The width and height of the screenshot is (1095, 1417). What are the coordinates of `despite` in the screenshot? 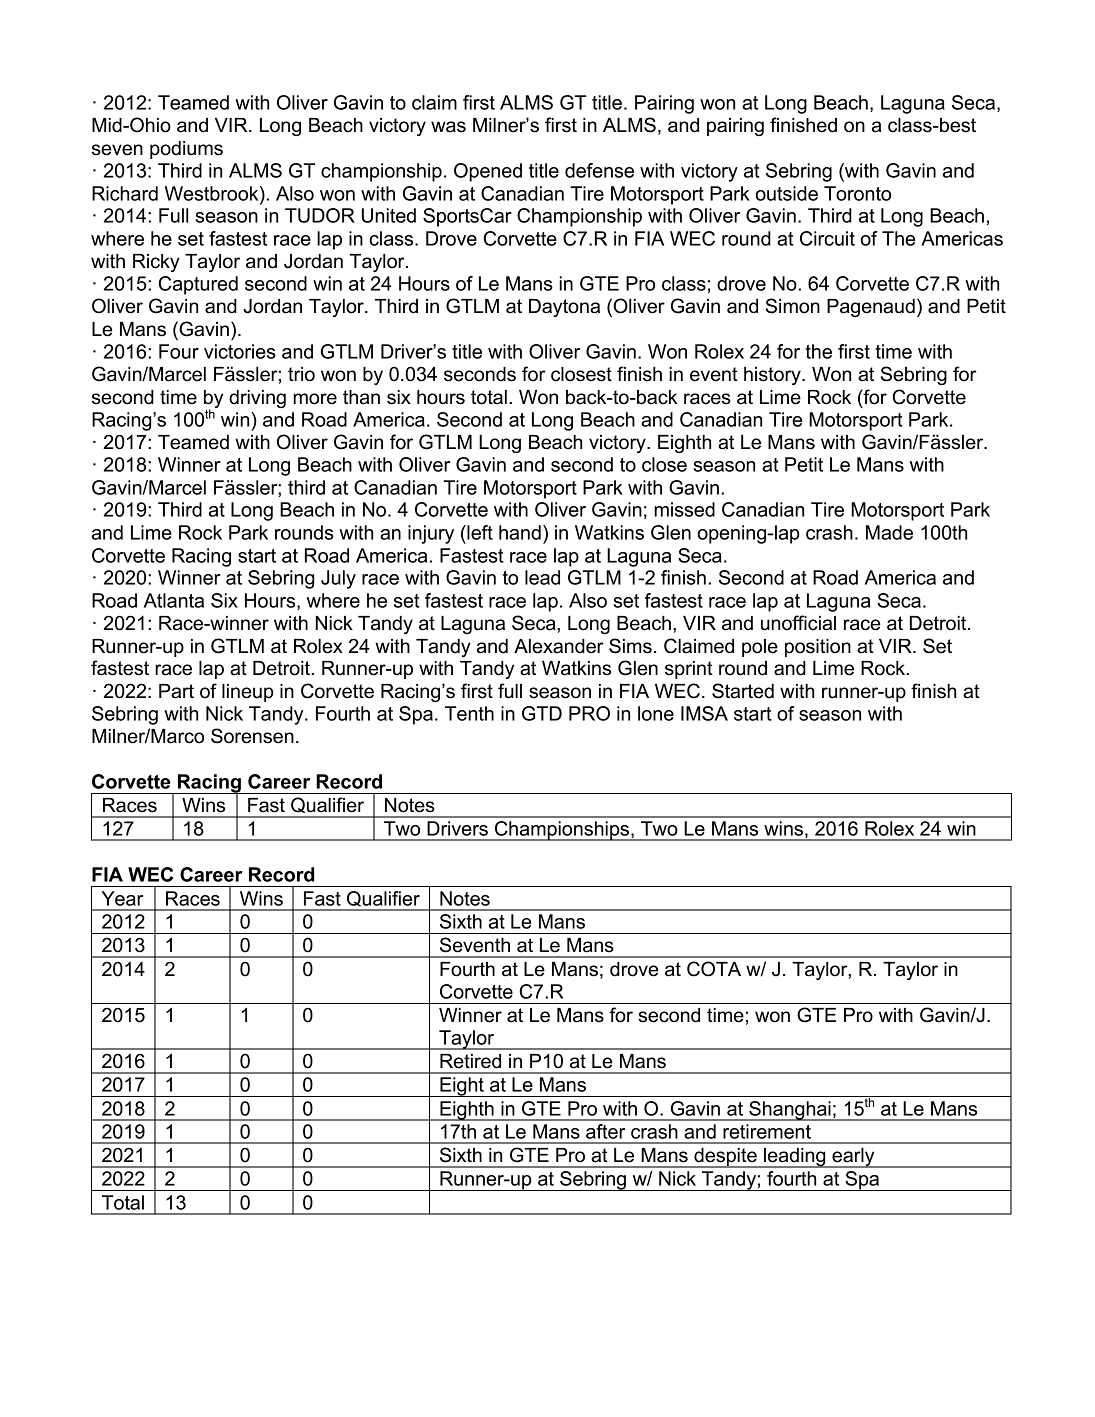 It's located at (725, 1158).
